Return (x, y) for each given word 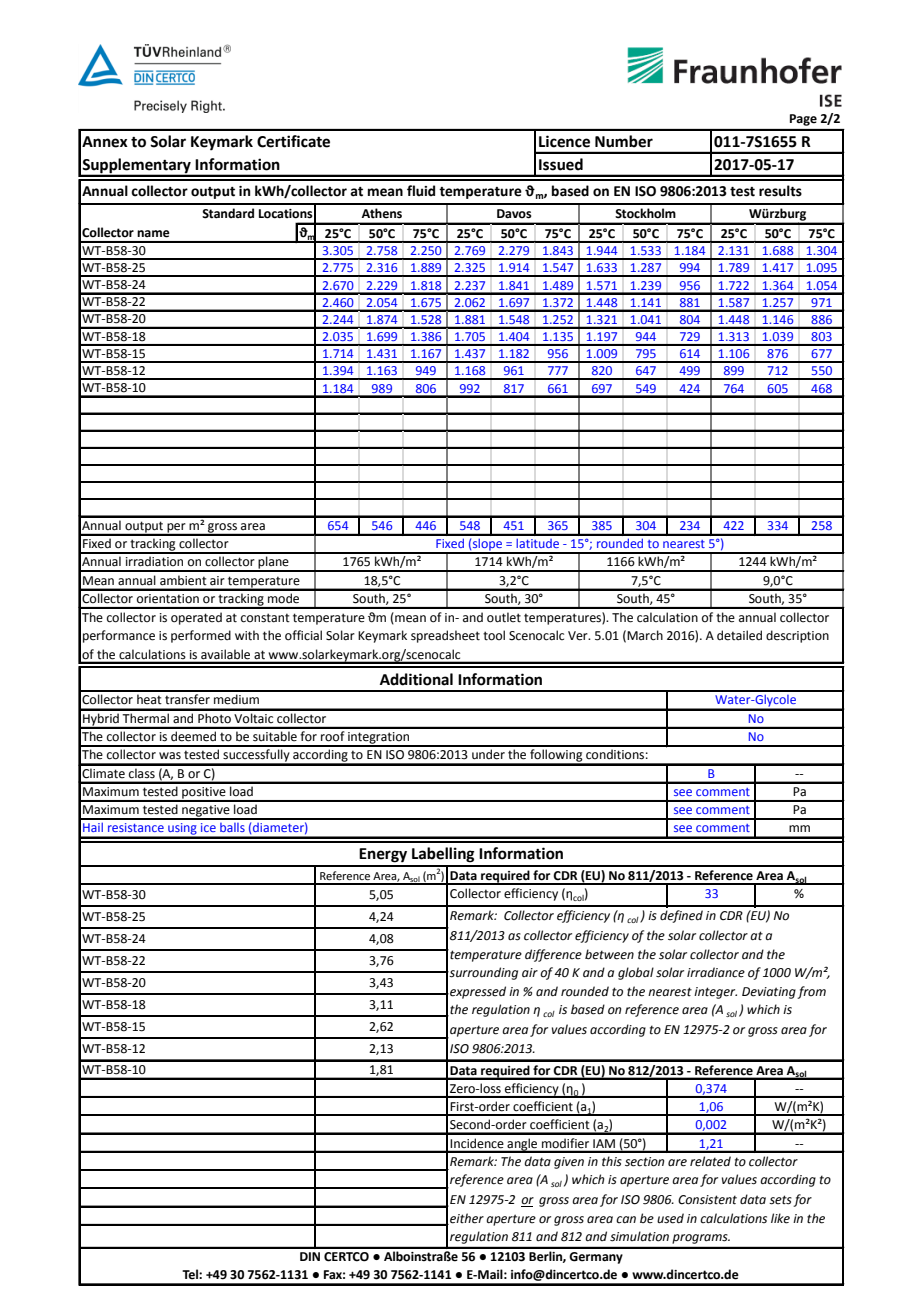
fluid (421, 190)
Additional (416, 679)
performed (201, 636)
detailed (739, 635)
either (466, 1219)
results (780, 191)
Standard (228, 213)
